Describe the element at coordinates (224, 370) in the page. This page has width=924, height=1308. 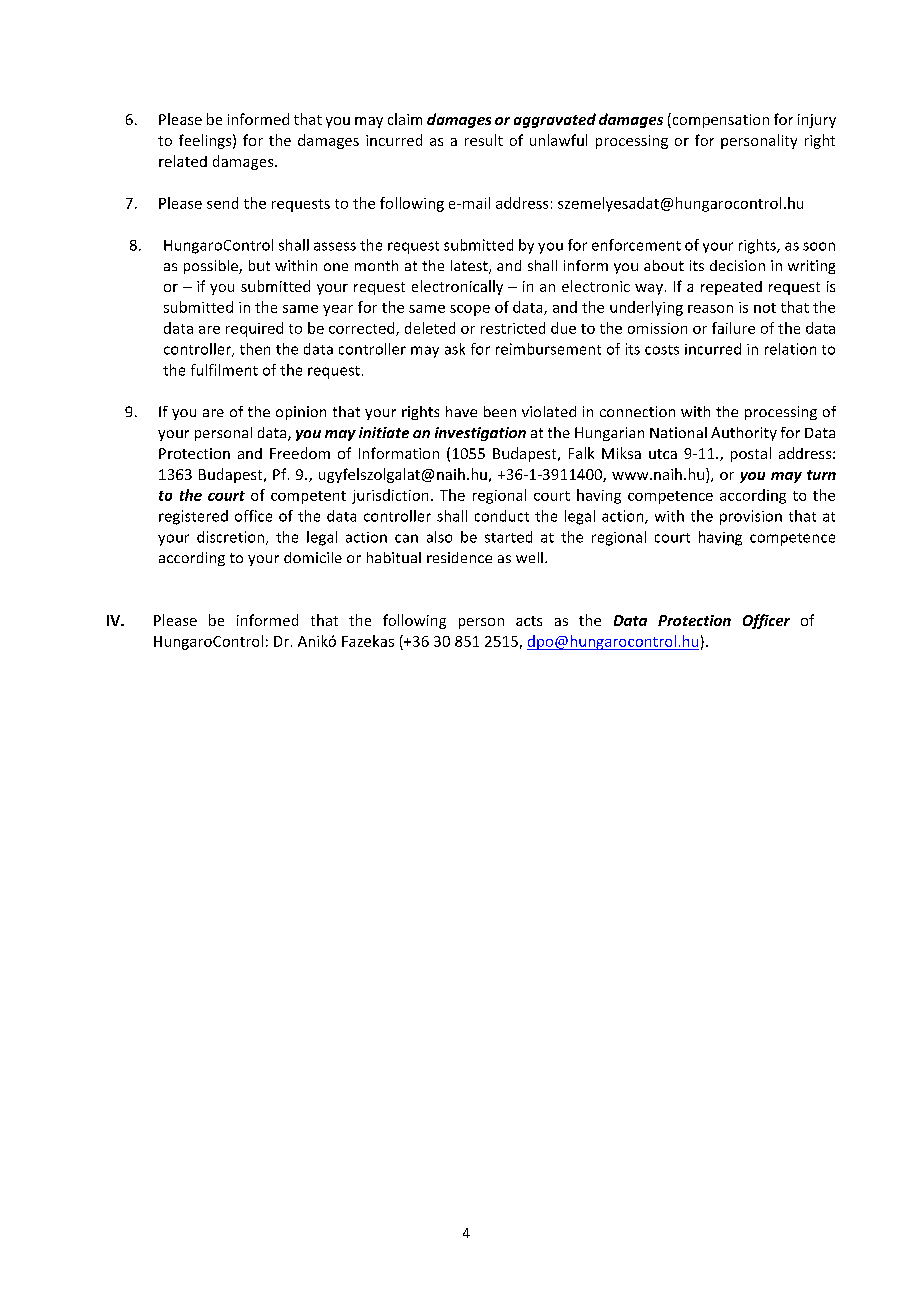
I see `fulfilment` at that location.
